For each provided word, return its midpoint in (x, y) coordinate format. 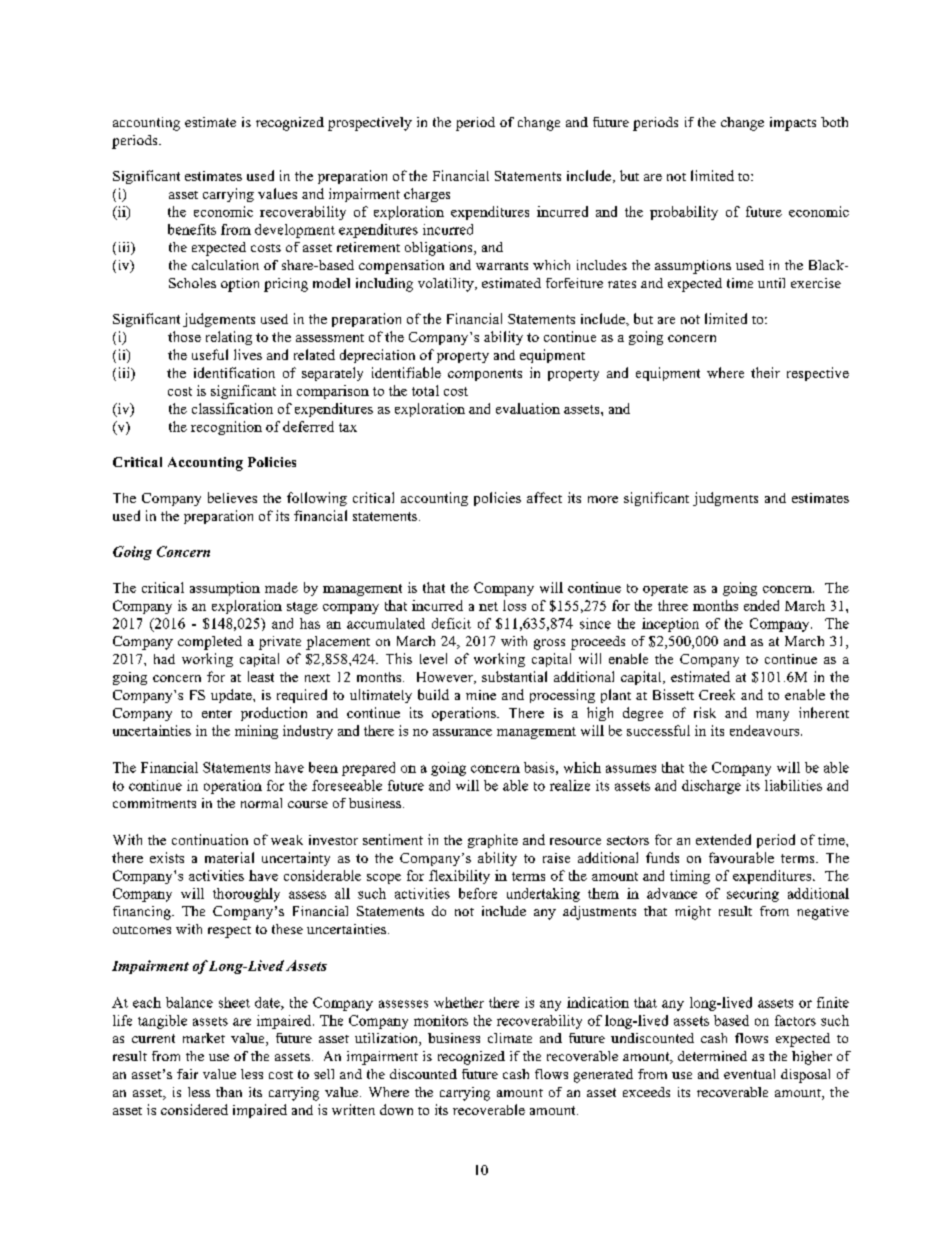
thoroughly (246, 895)
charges (427, 195)
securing (753, 895)
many (772, 716)
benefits (192, 229)
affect (544, 497)
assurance (462, 732)
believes (232, 497)
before (478, 893)
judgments (725, 499)
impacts (793, 124)
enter (217, 714)
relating (229, 338)
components (485, 375)
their (765, 372)
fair (187, 1074)
